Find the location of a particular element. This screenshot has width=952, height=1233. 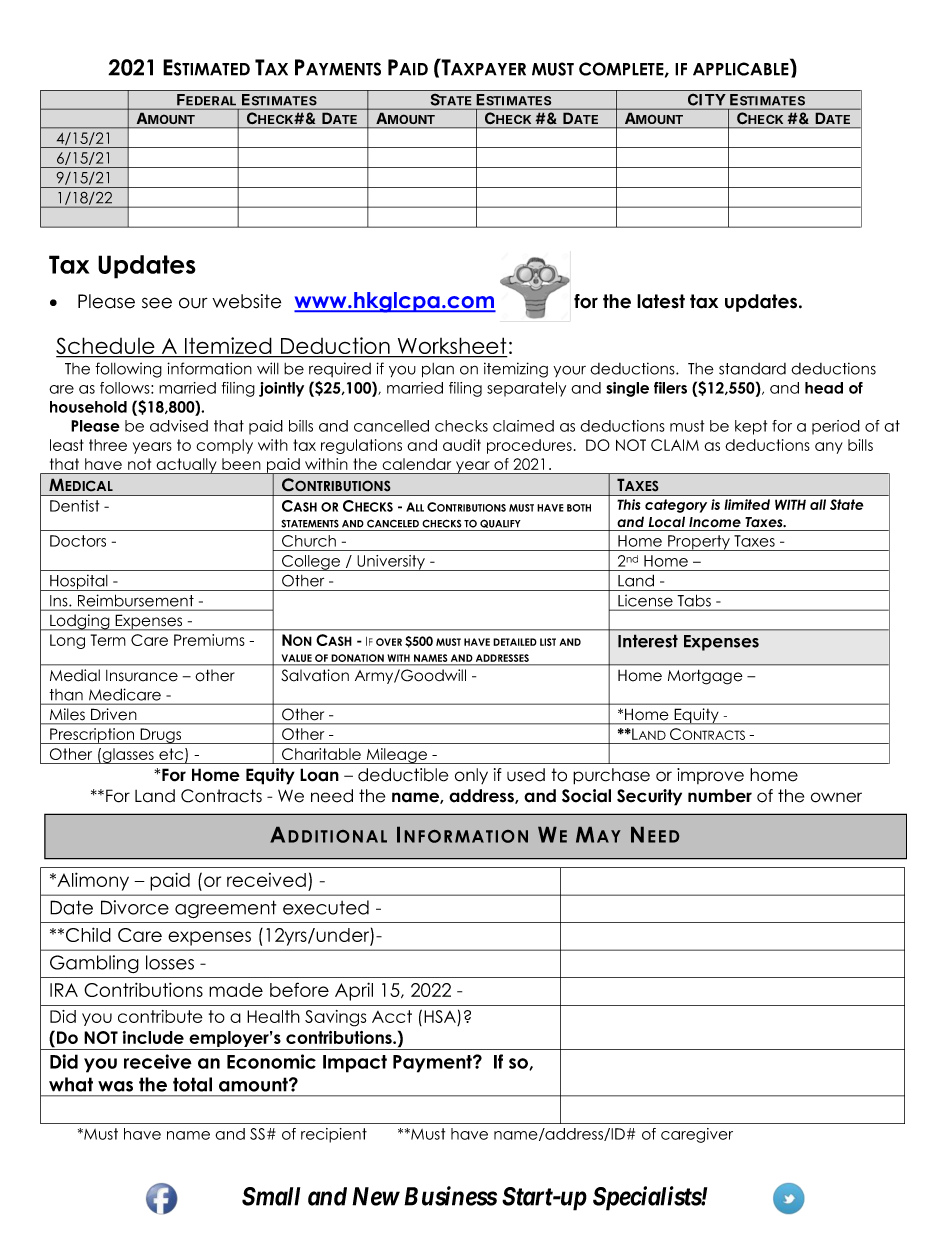

standard is located at coordinates (752, 369).
